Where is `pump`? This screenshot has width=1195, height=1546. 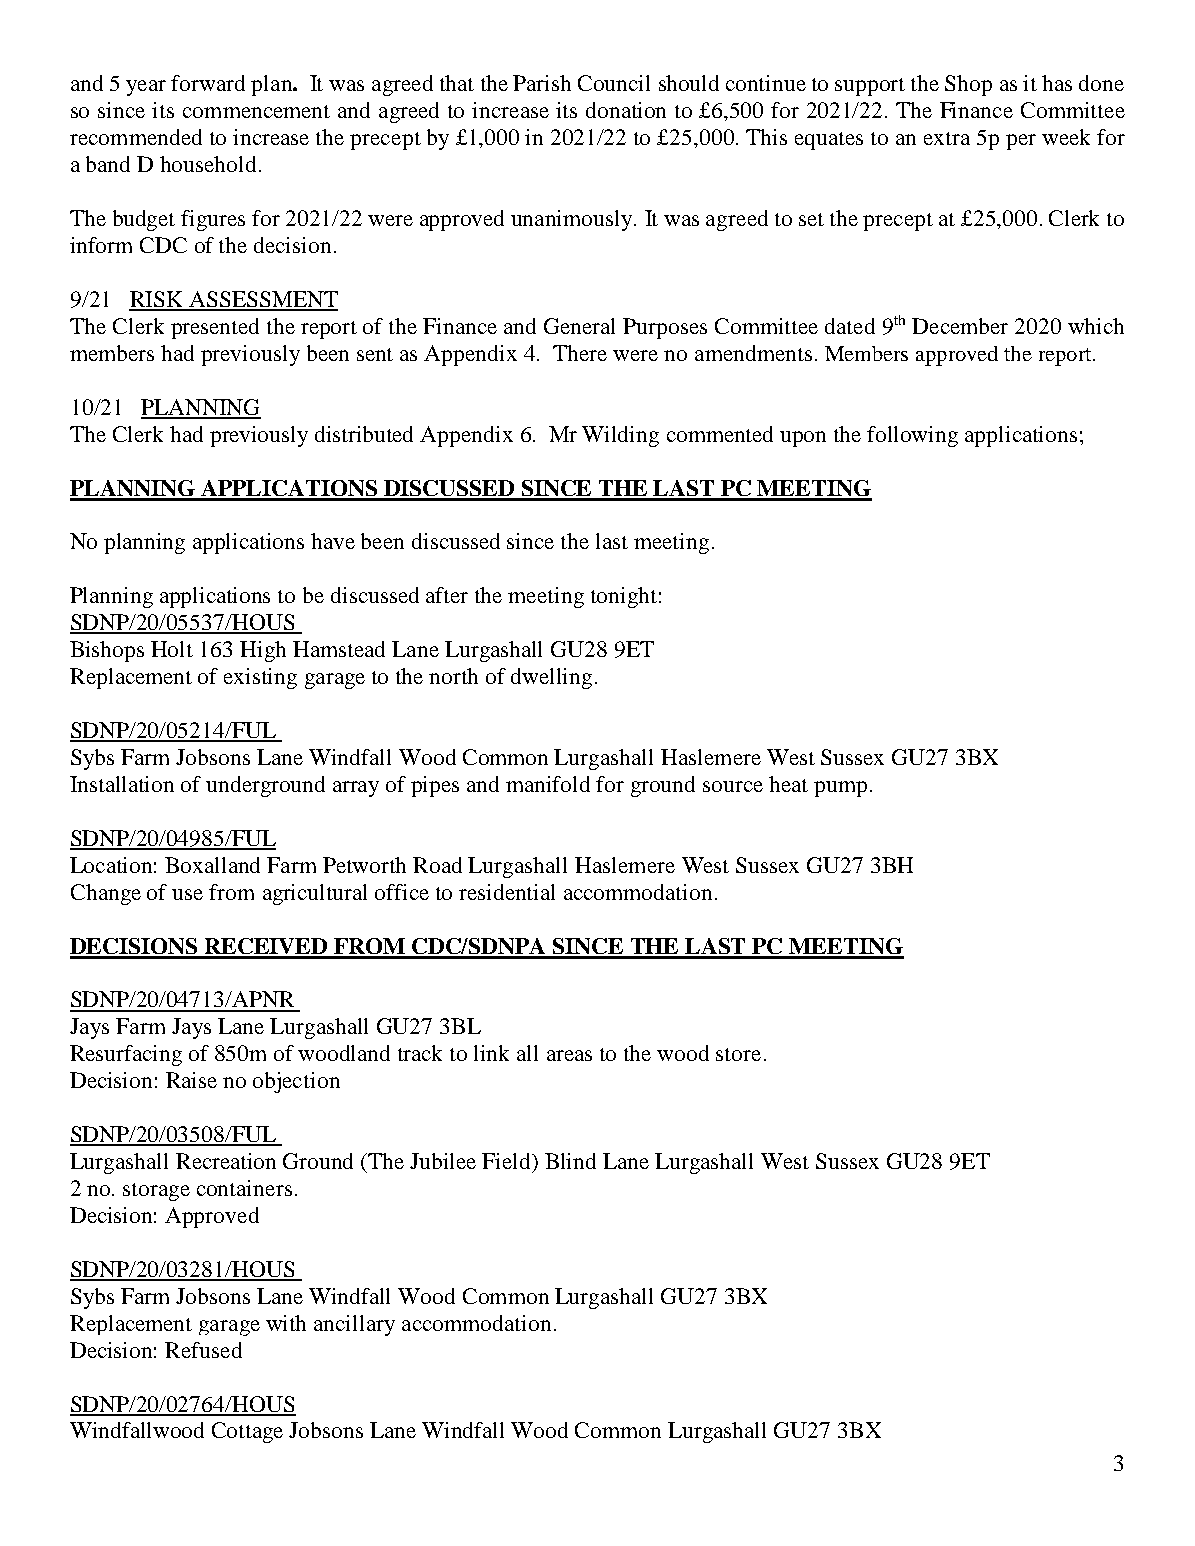
pump is located at coordinates (840, 789).
